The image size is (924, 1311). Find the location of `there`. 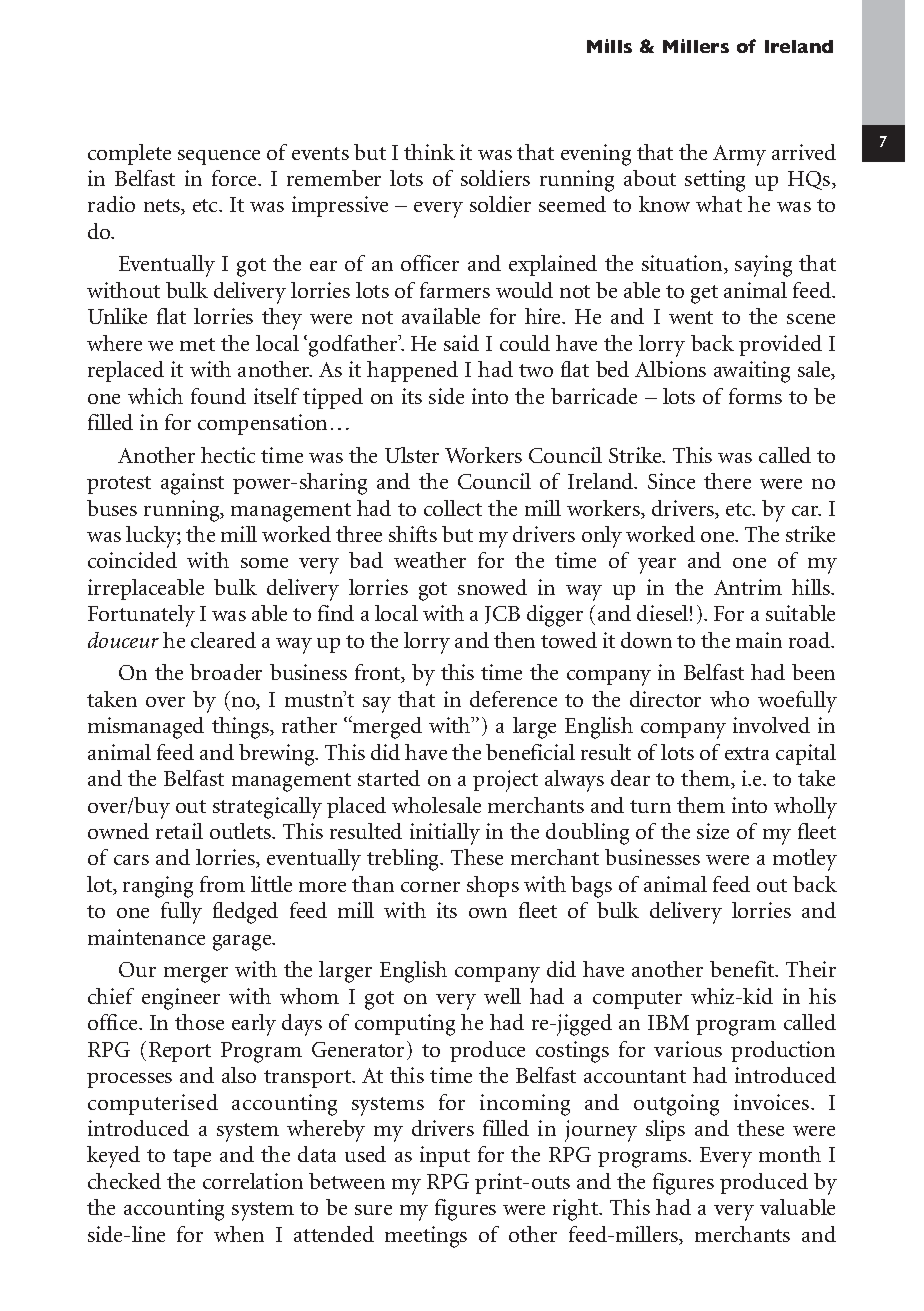

there is located at coordinates (727, 481).
